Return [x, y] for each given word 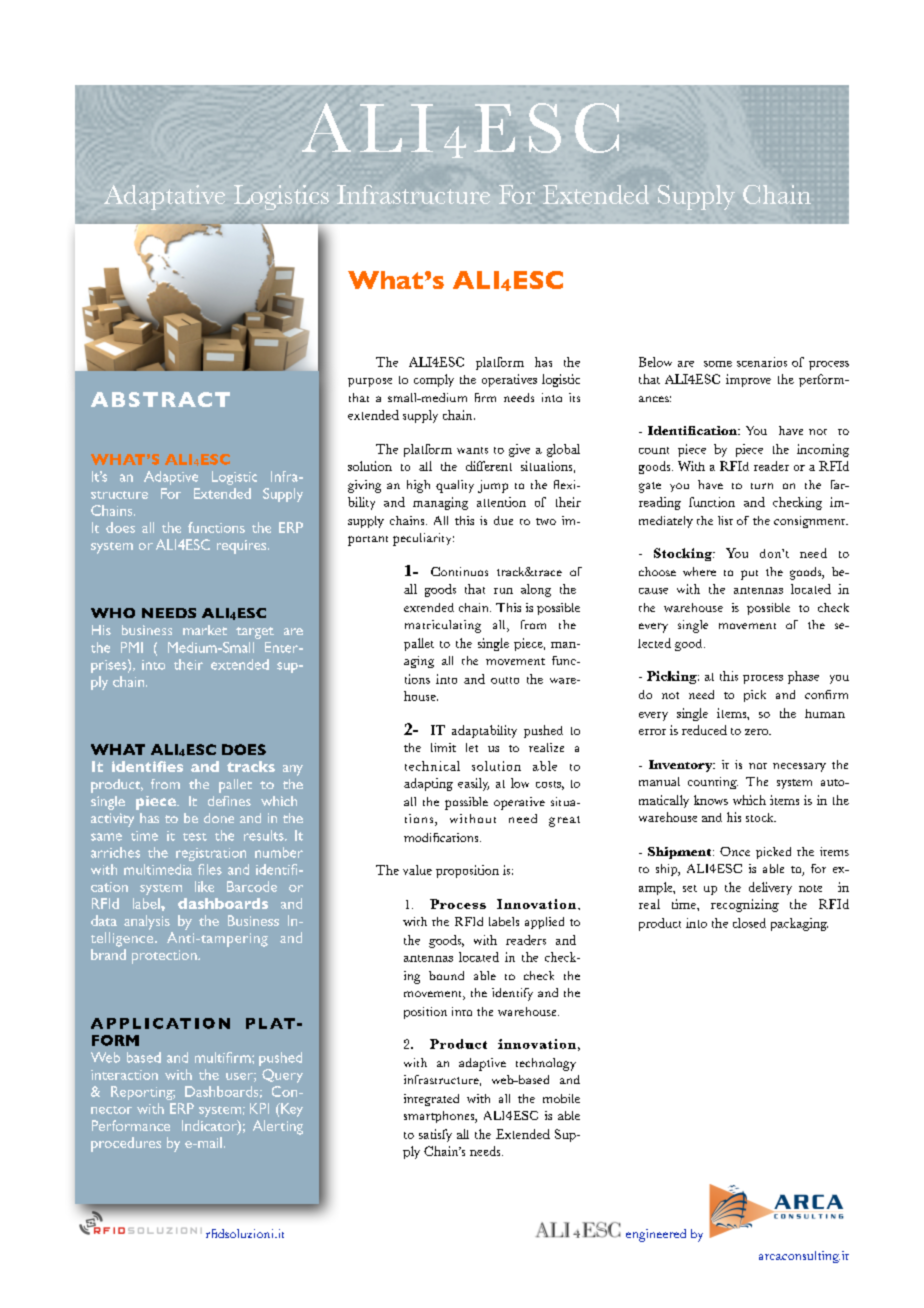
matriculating [443, 626]
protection [165, 957]
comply [434, 380]
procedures [126, 1144]
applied [544, 923]
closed [749, 923]
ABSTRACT [160, 399]
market [205, 630]
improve [748, 380]
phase [803, 677]
